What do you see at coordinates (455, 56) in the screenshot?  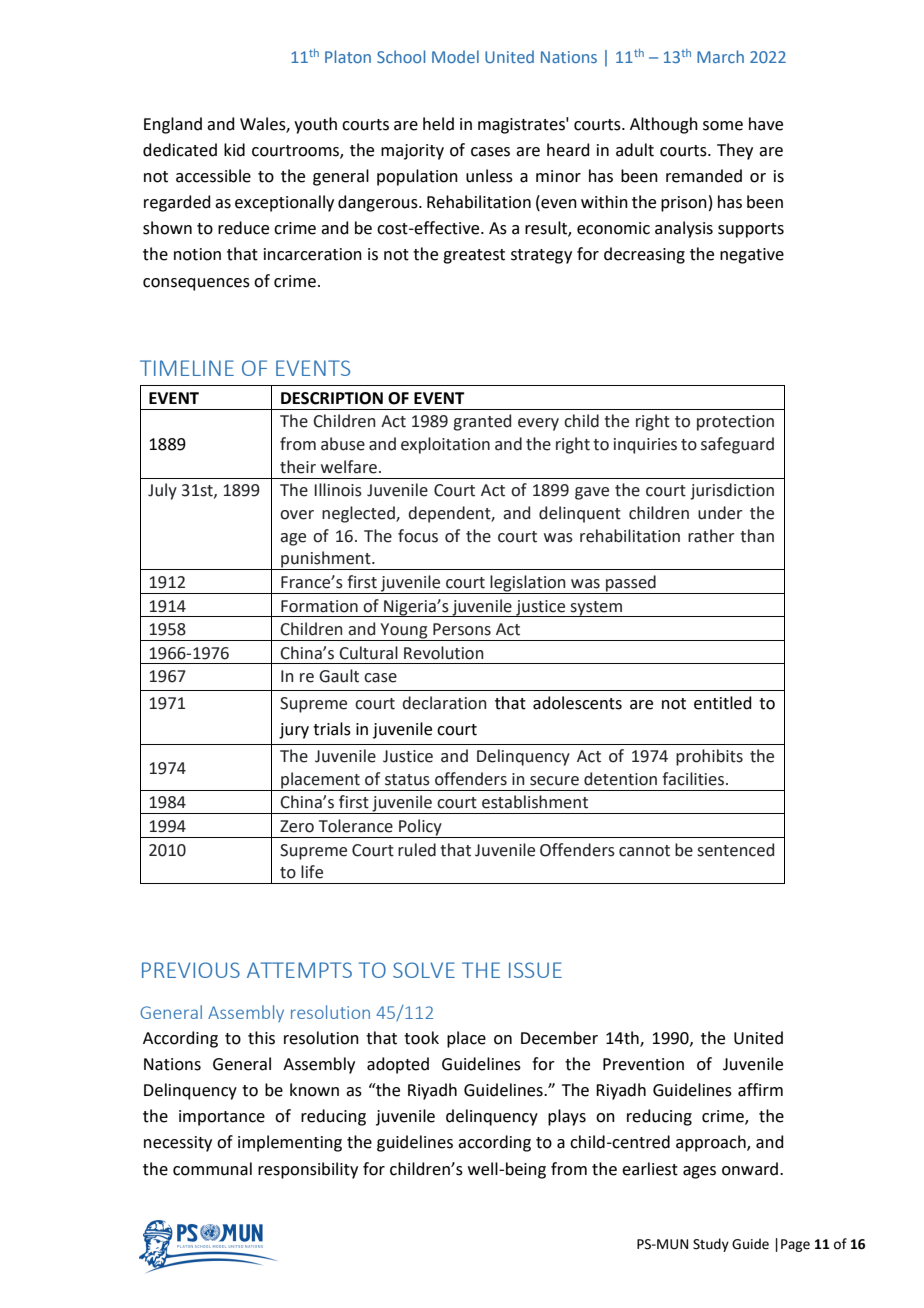 I see `Model` at bounding box center [455, 56].
